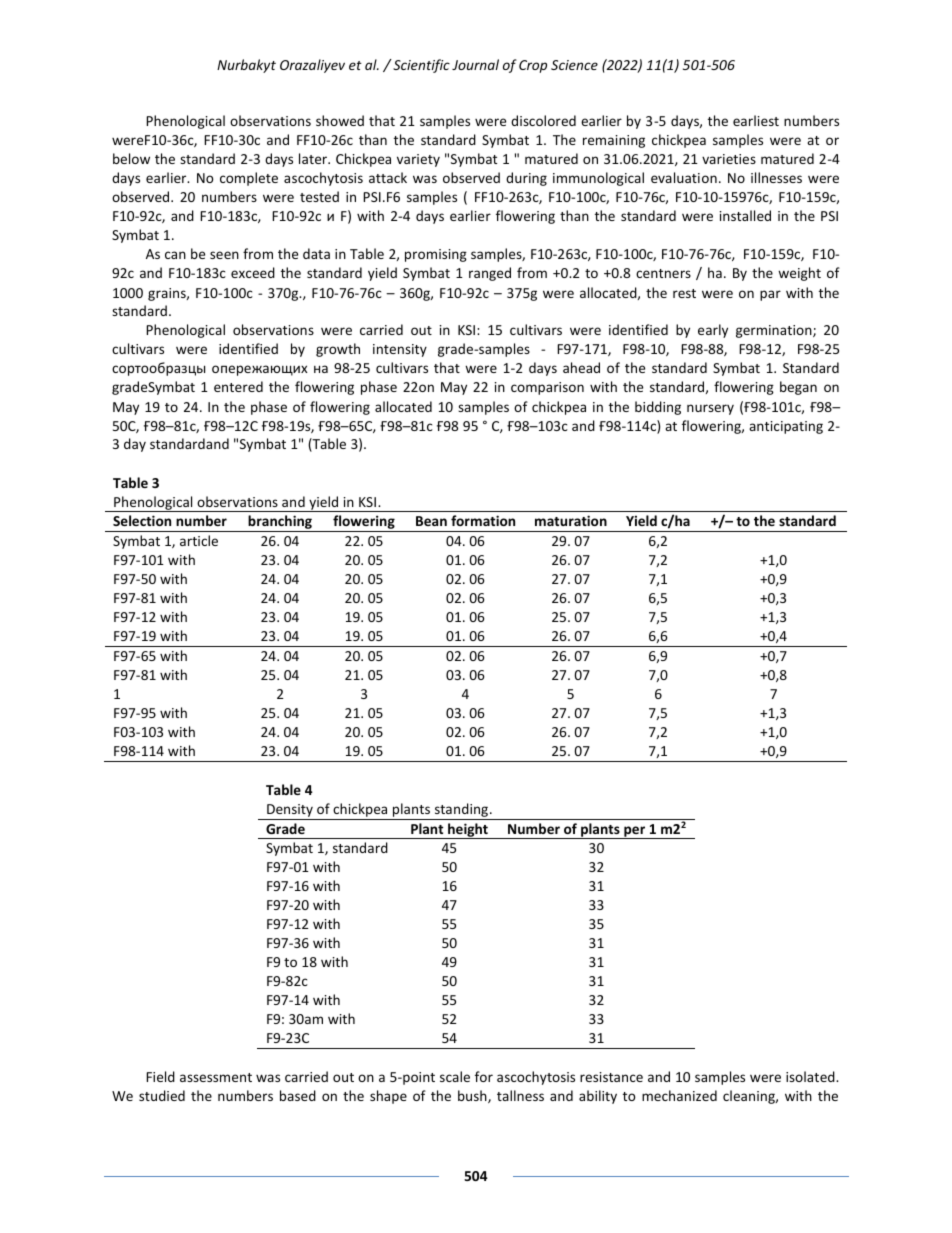  What do you see at coordinates (455, 1076) in the screenshot?
I see `scale` at bounding box center [455, 1076].
